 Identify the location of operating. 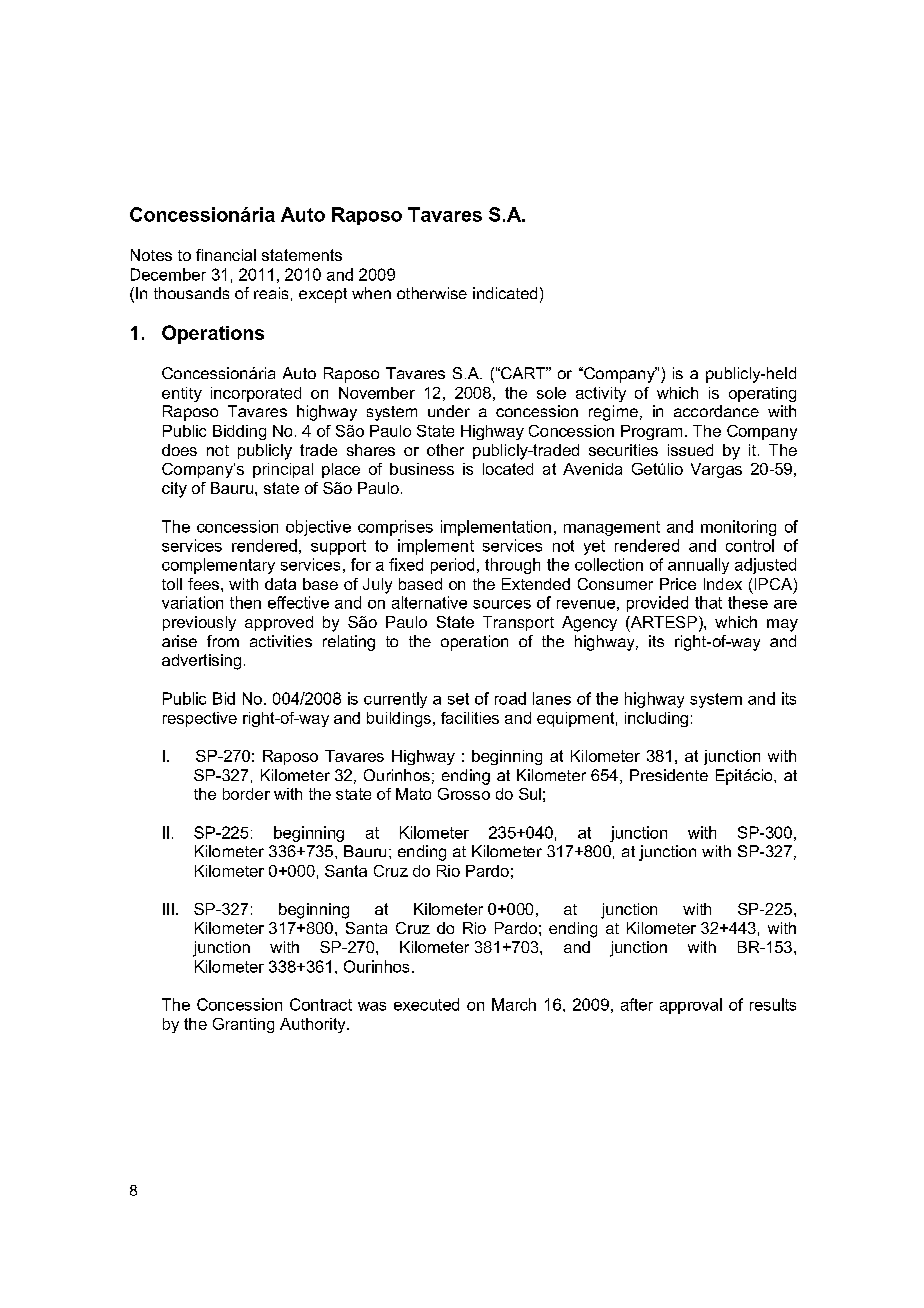
(762, 394).
